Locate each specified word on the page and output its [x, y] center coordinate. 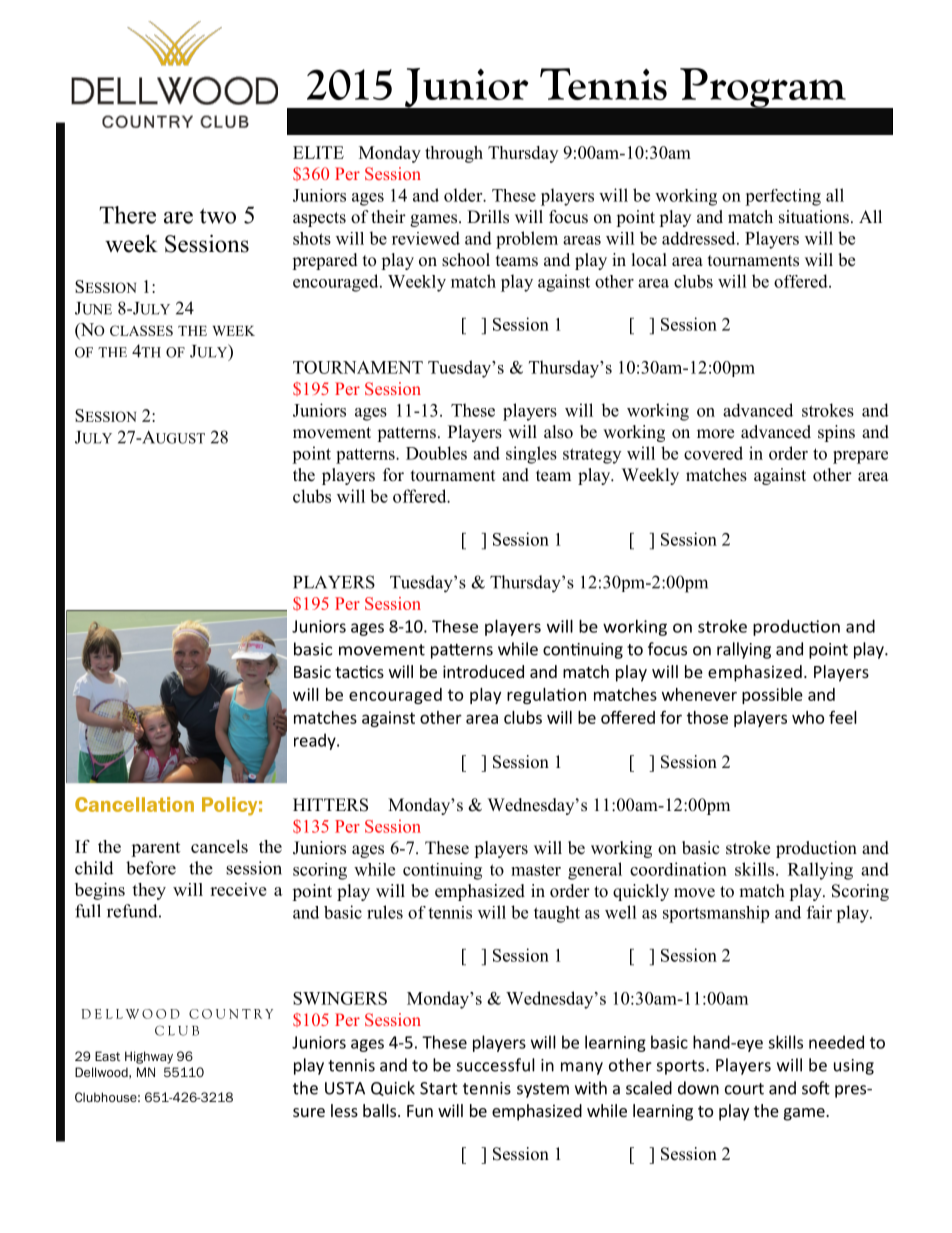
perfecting [783, 197]
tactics [359, 671]
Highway [149, 1057]
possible [772, 696]
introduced [483, 671]
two [218, 216]
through [454, 154]
